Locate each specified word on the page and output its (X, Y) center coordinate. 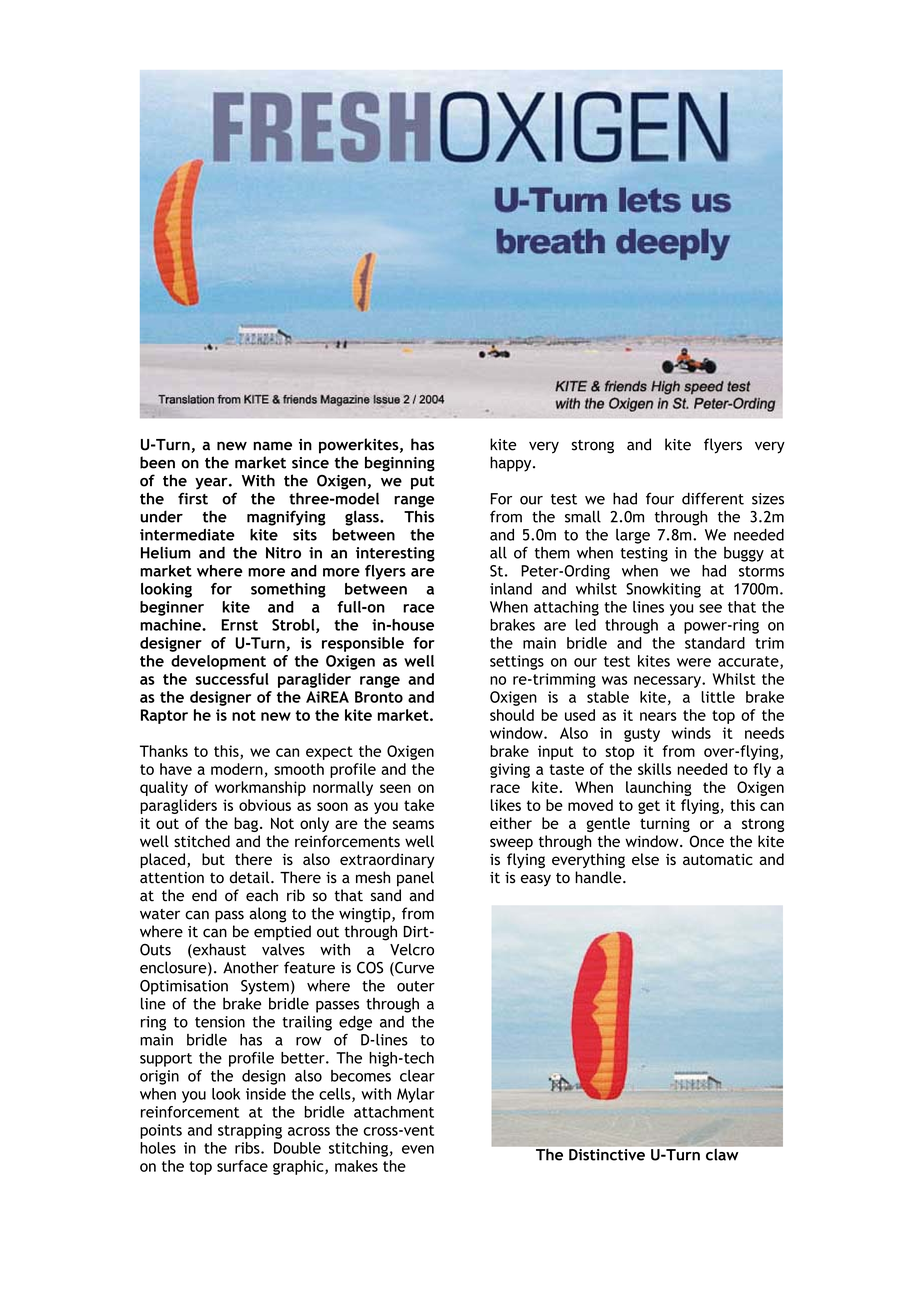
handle (599, 877)
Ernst (239, 625)
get (649, 807)
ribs (248, 1148)
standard (715, 643)
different (713, 498)
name (272, 446)
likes (506, 805)
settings (517, 662)
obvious (265, 805)
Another (251, 967)
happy (512, 464)
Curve (413, 969)
